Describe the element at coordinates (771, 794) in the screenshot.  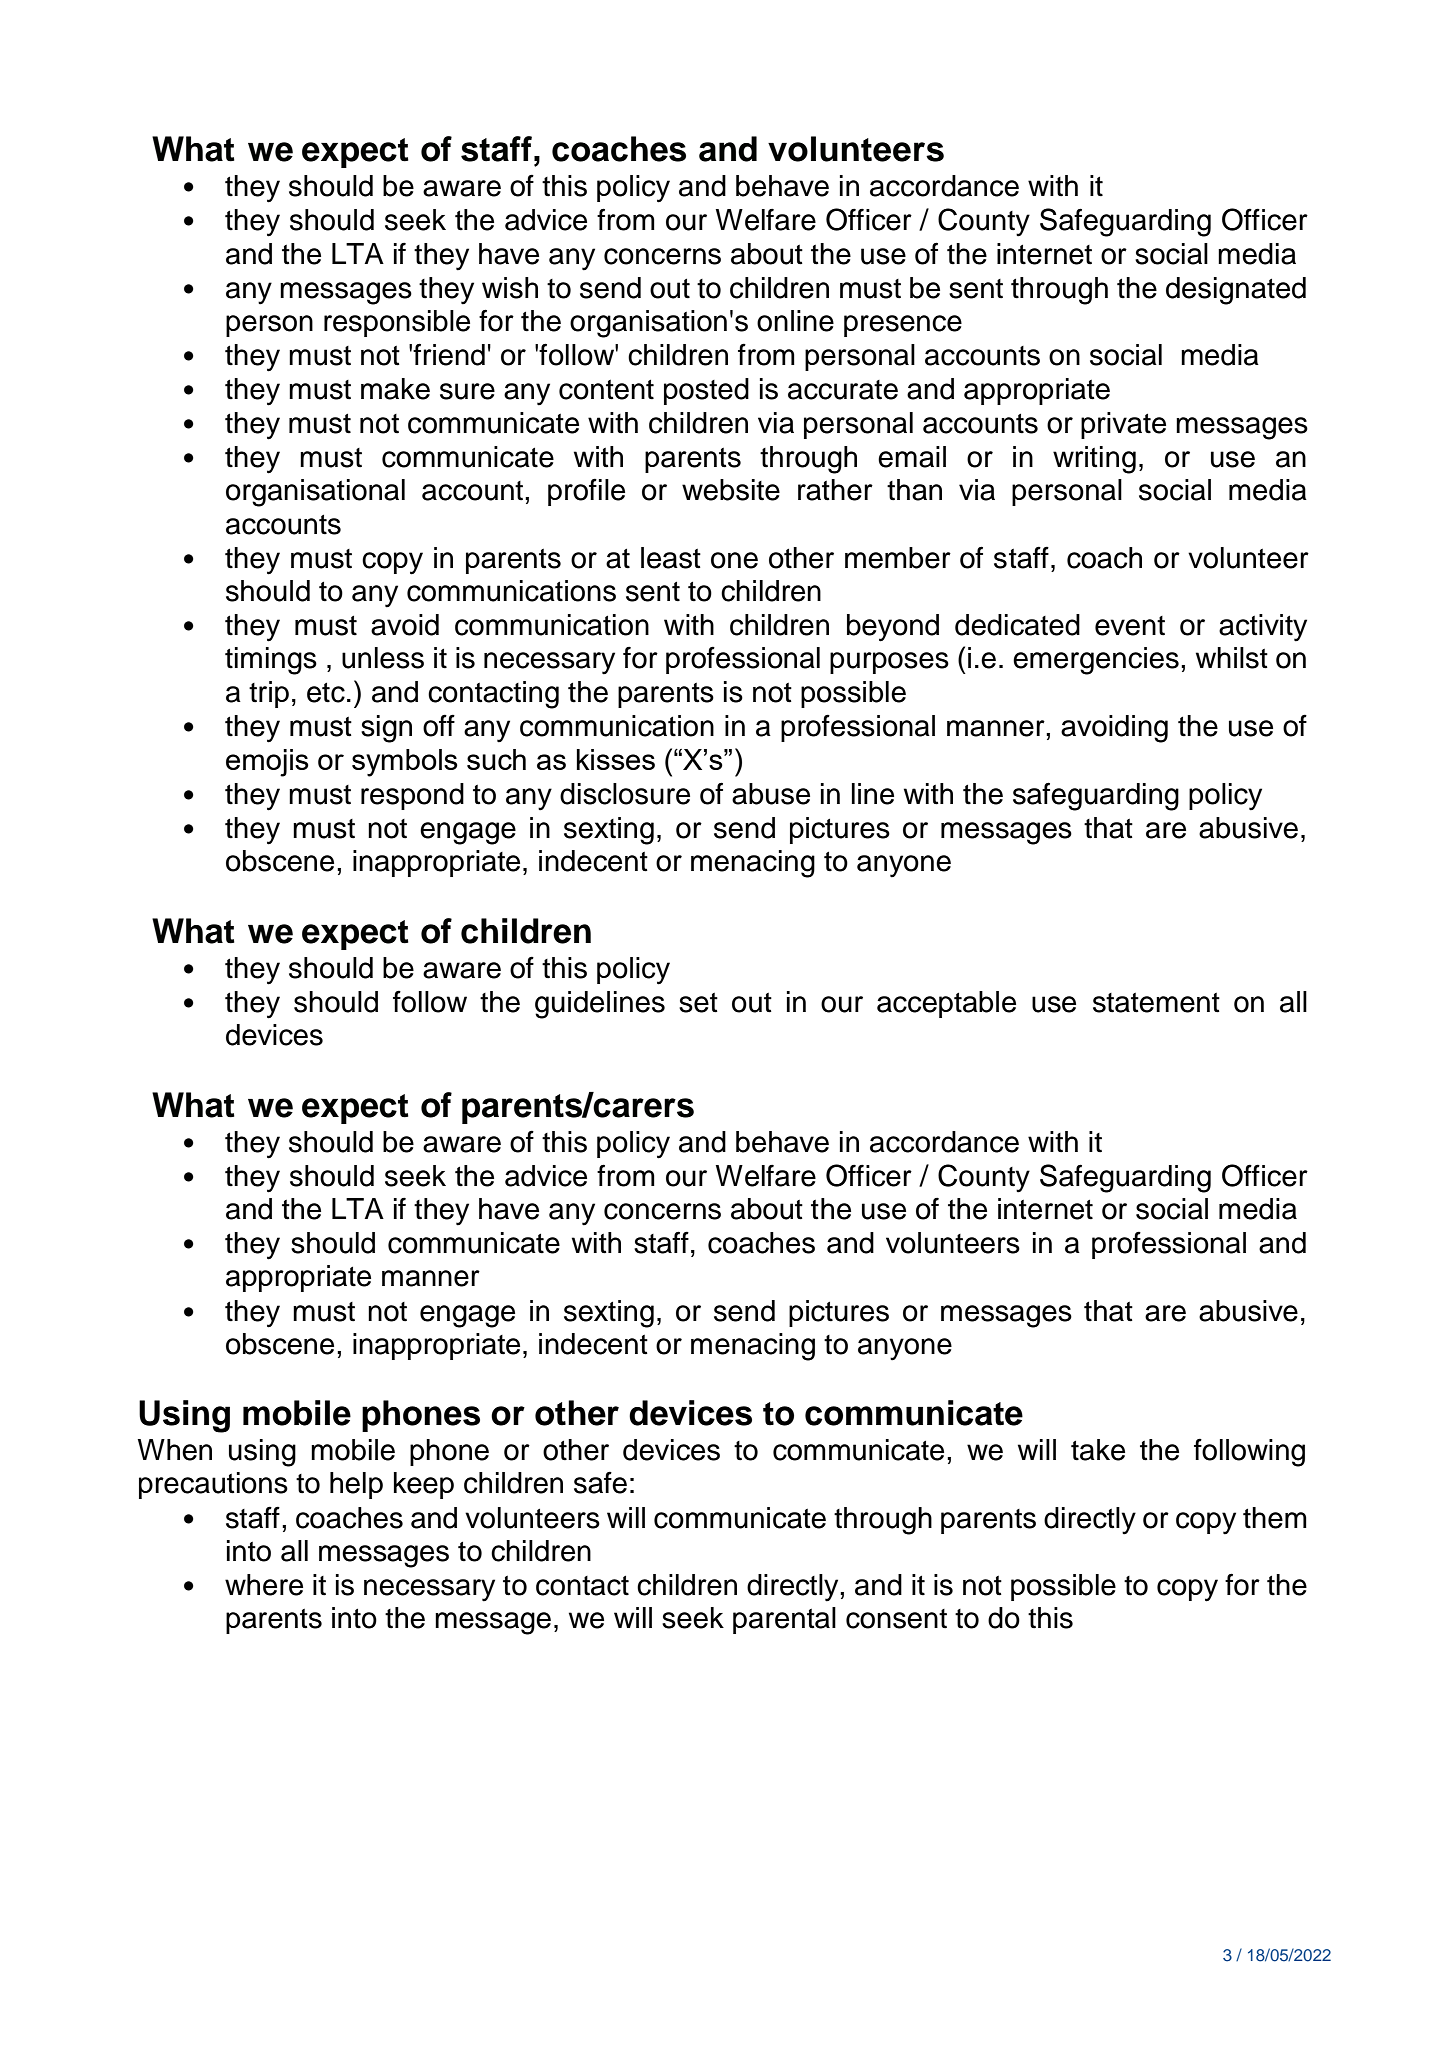
I see `abuse` at that location.
